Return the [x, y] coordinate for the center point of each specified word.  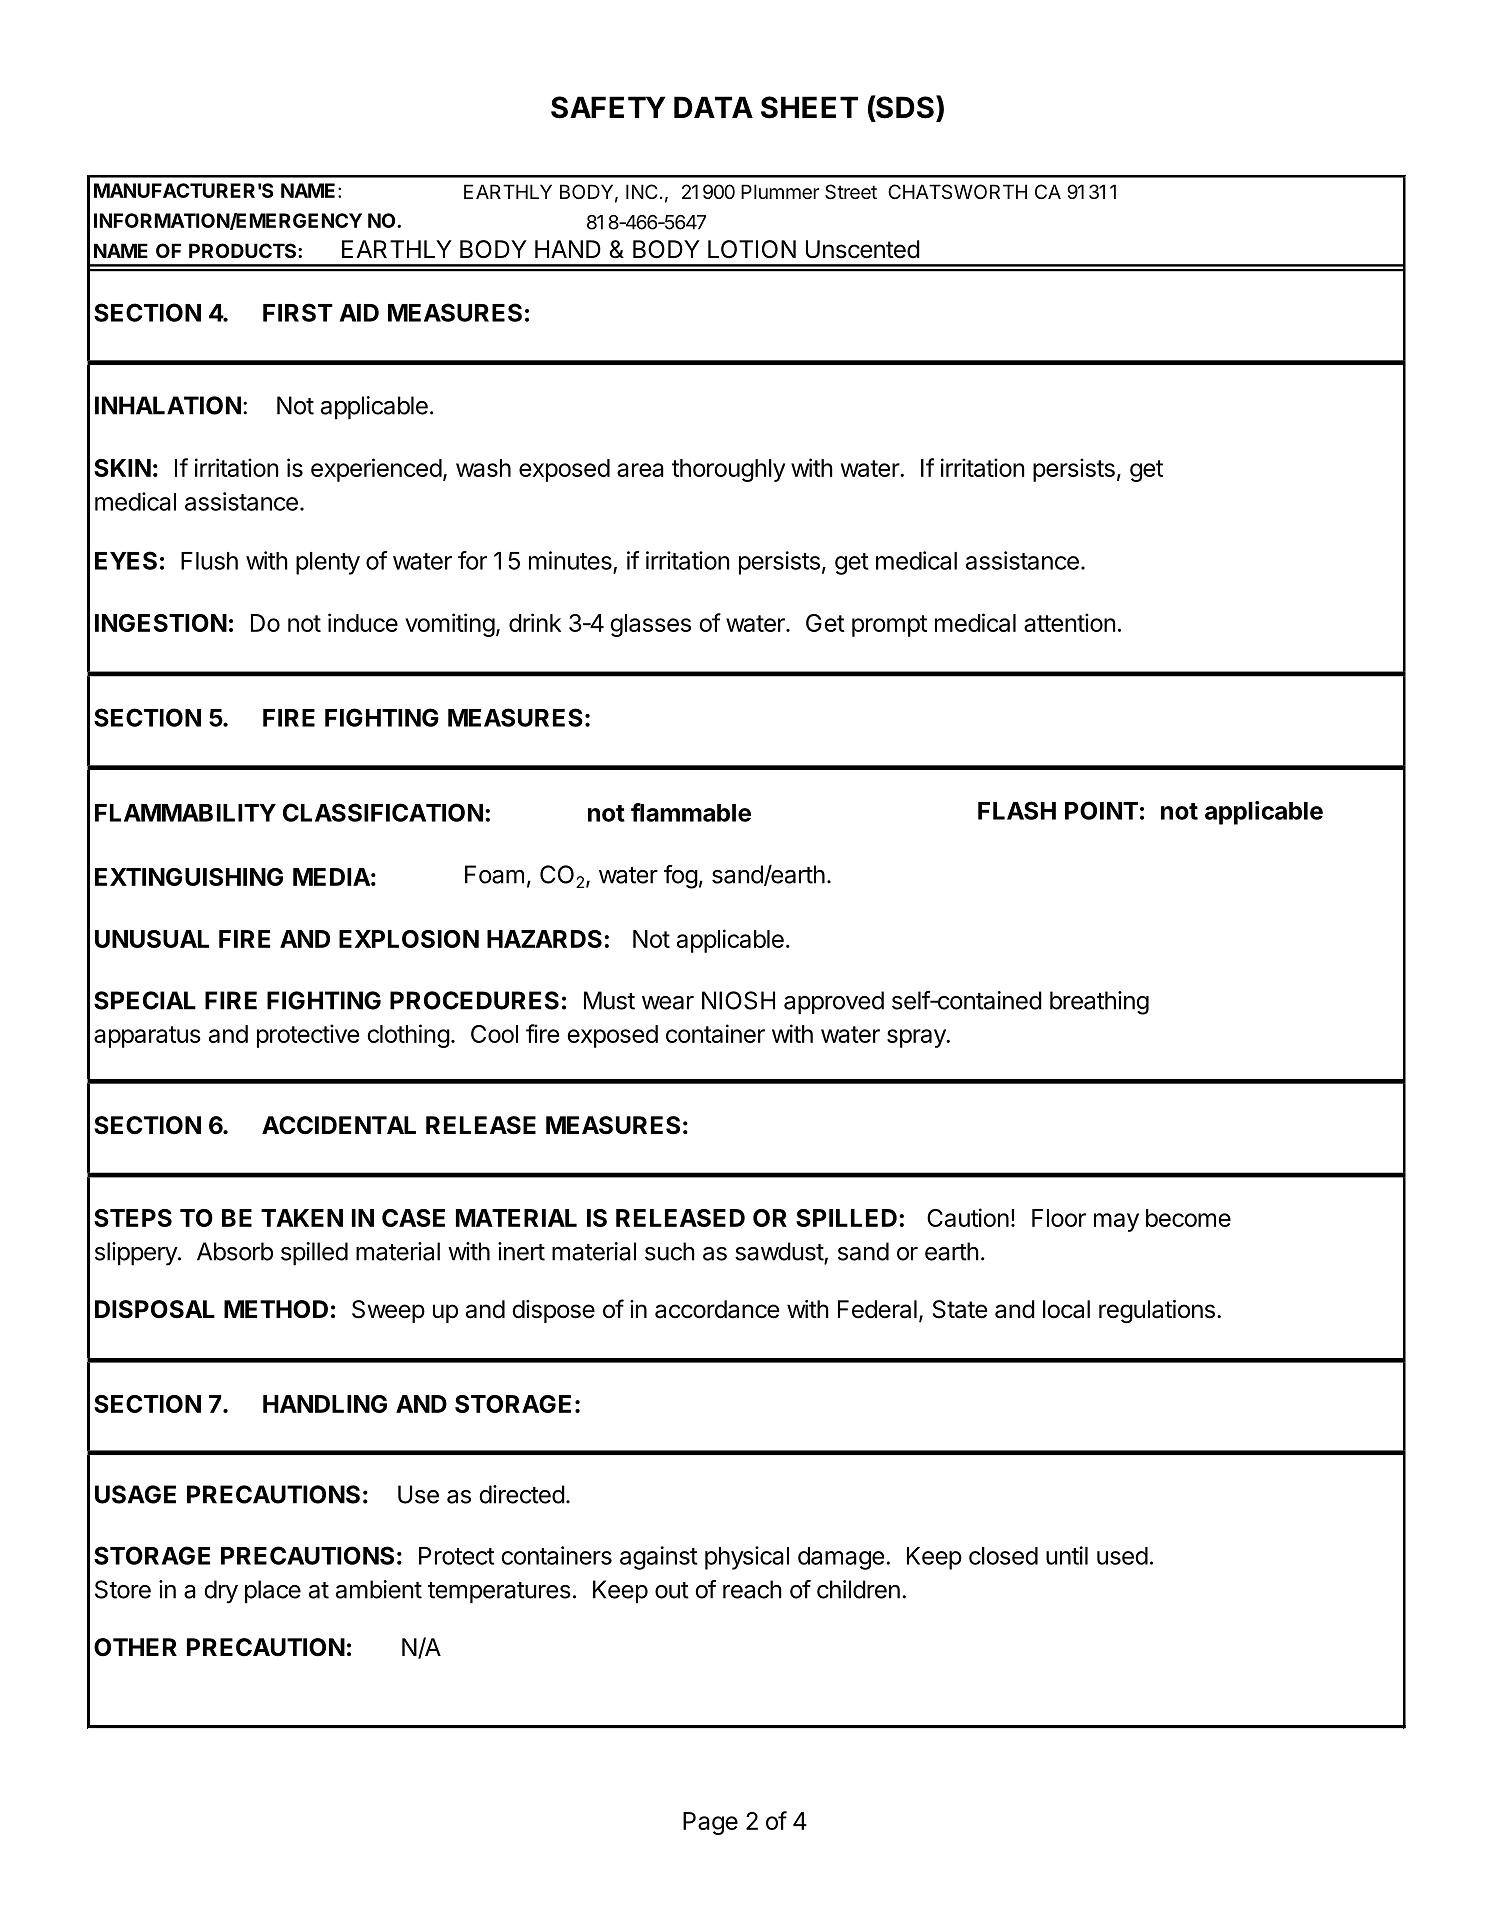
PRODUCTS [244, 250]
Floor [1059, 1218]
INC [642, 191]
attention [1070, 622]
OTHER [135, 1647]
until [1067, 1555]
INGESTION [161, 623]
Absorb [235, 1251]
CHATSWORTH [957, 191]
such [670, 1251]
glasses [650, 625]
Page [710, 1823]
